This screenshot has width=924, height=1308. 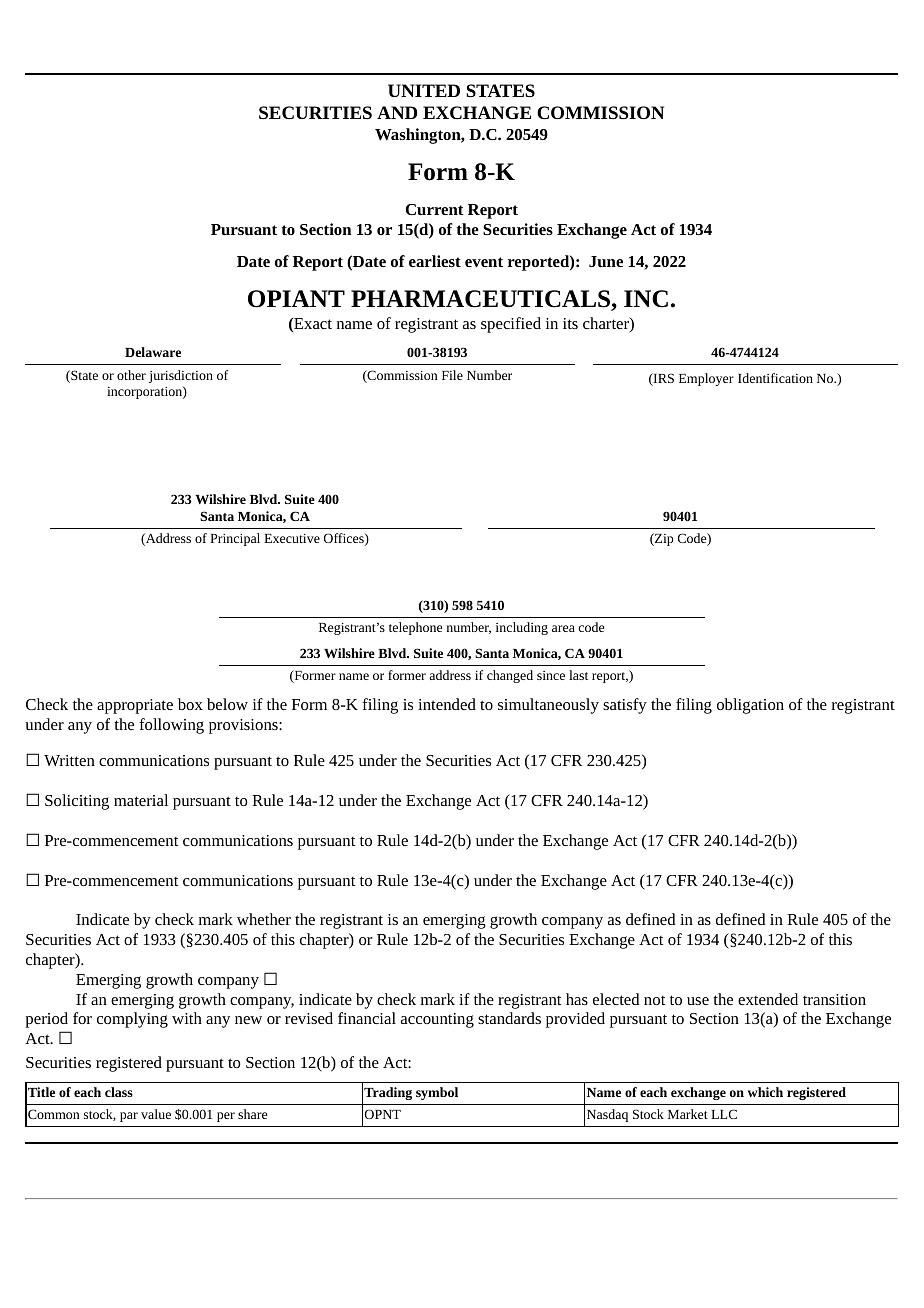 What do you see at coordinates (435, 209) in the screenshot?
I see `Current` at bounding box center [435, 209].
